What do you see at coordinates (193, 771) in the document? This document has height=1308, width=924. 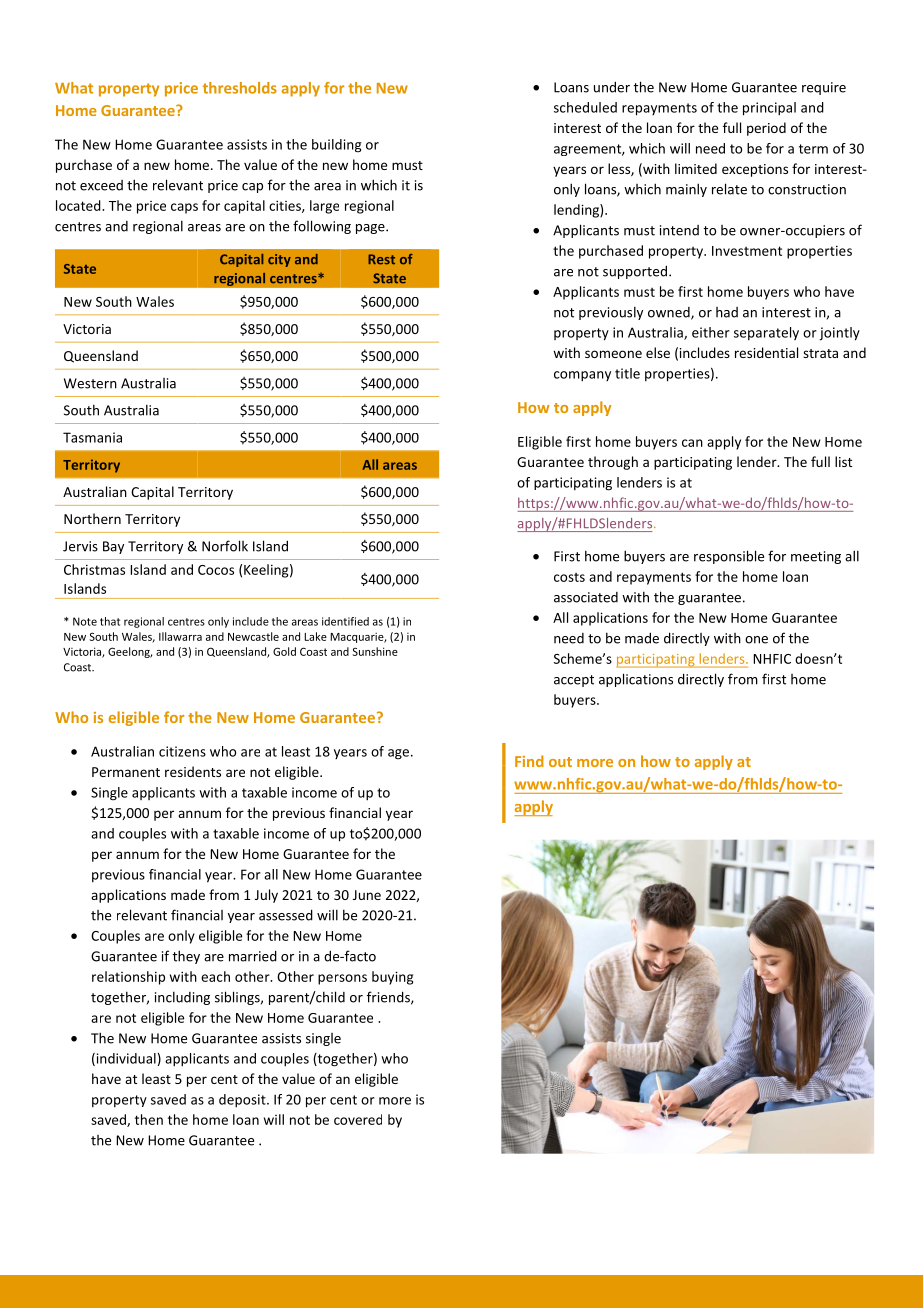 I see `residents` at bounding box center [193, 771].
